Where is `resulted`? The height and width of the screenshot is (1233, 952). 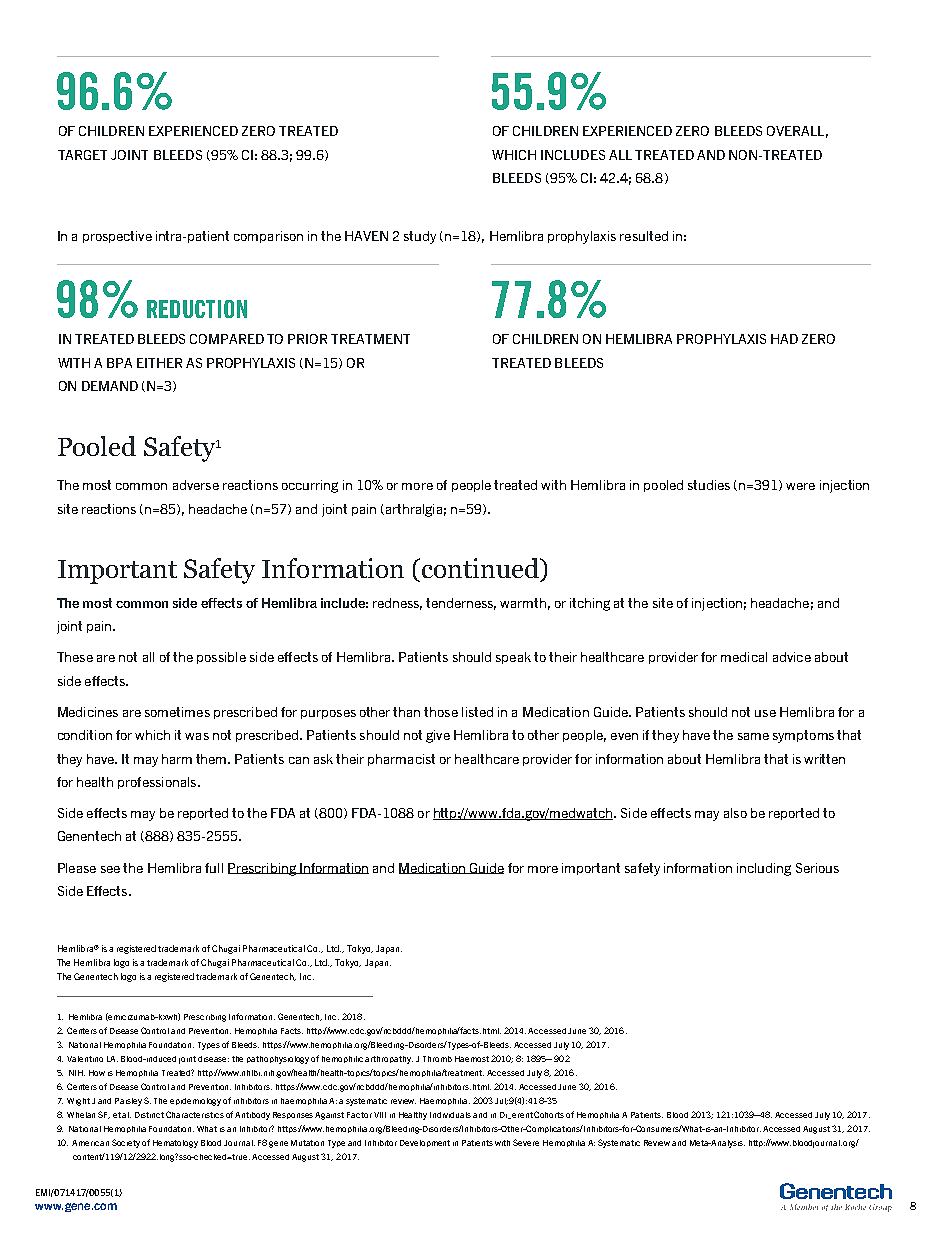
resulted is located at coordinates (644, 236).
